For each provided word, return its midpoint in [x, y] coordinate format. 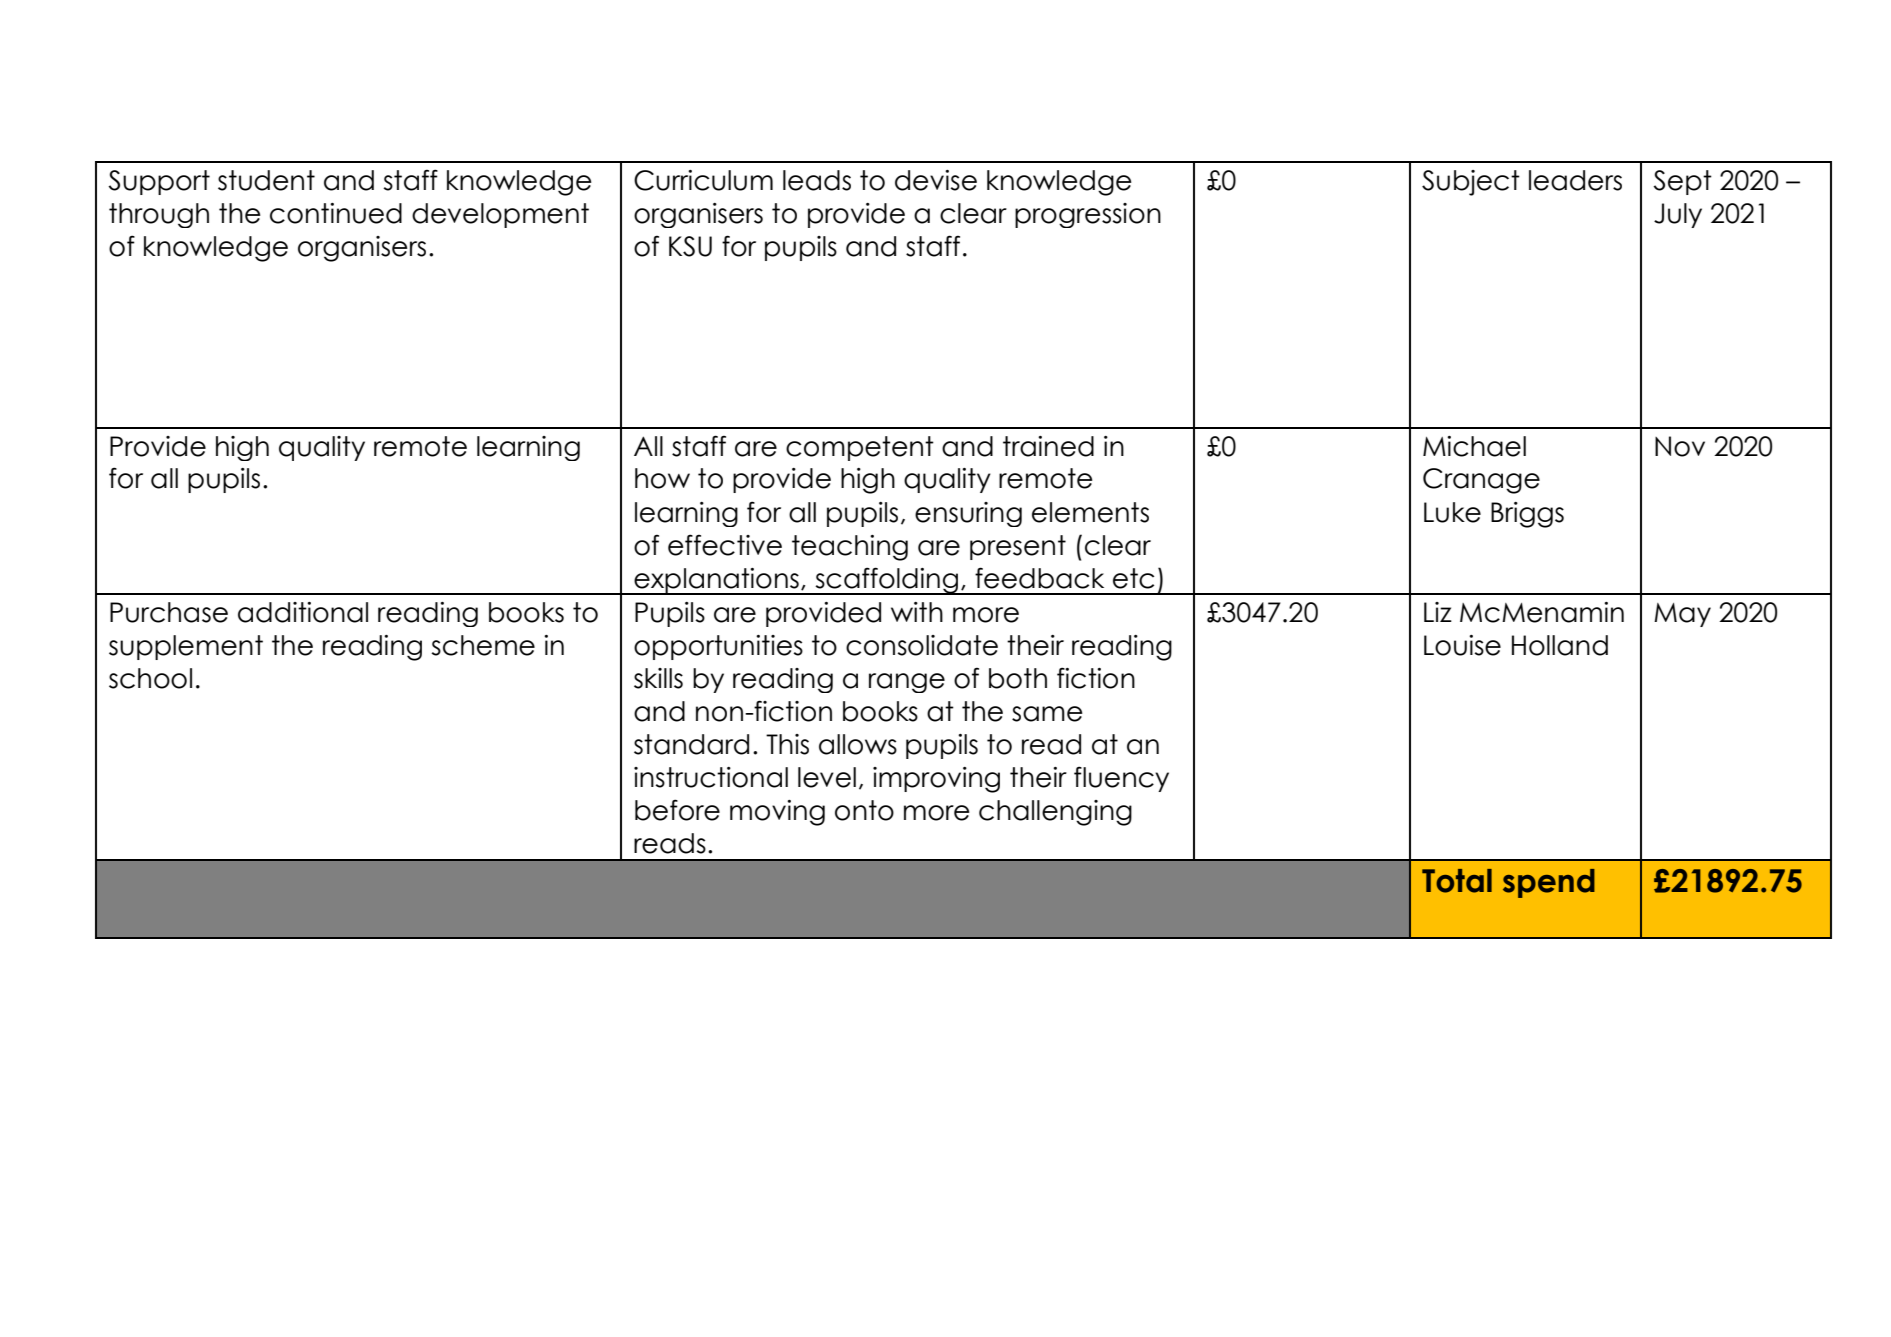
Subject [1471, 183]
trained [1048, 446]
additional [303, 612]
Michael [1474, 446]
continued [336, 213]
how [662, 478]
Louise [1462, 645]
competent [860, 448]
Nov [1680, 446]
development [500, 215]
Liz [1438, 612]
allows [858, 744]
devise [936, 180]
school [150, 678]
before [677, 810]
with [917, 612]
